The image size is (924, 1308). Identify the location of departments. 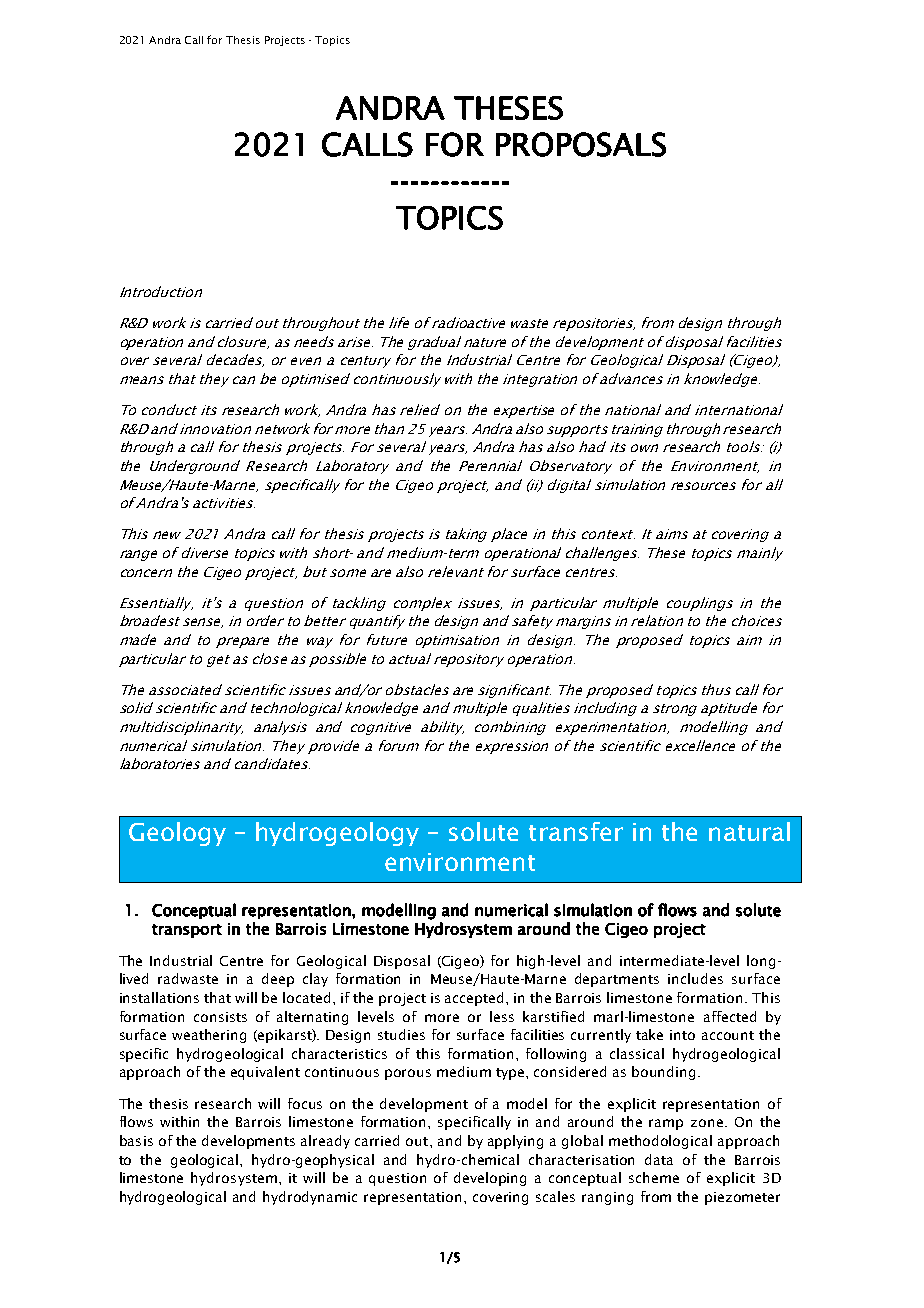
(617, 980).
